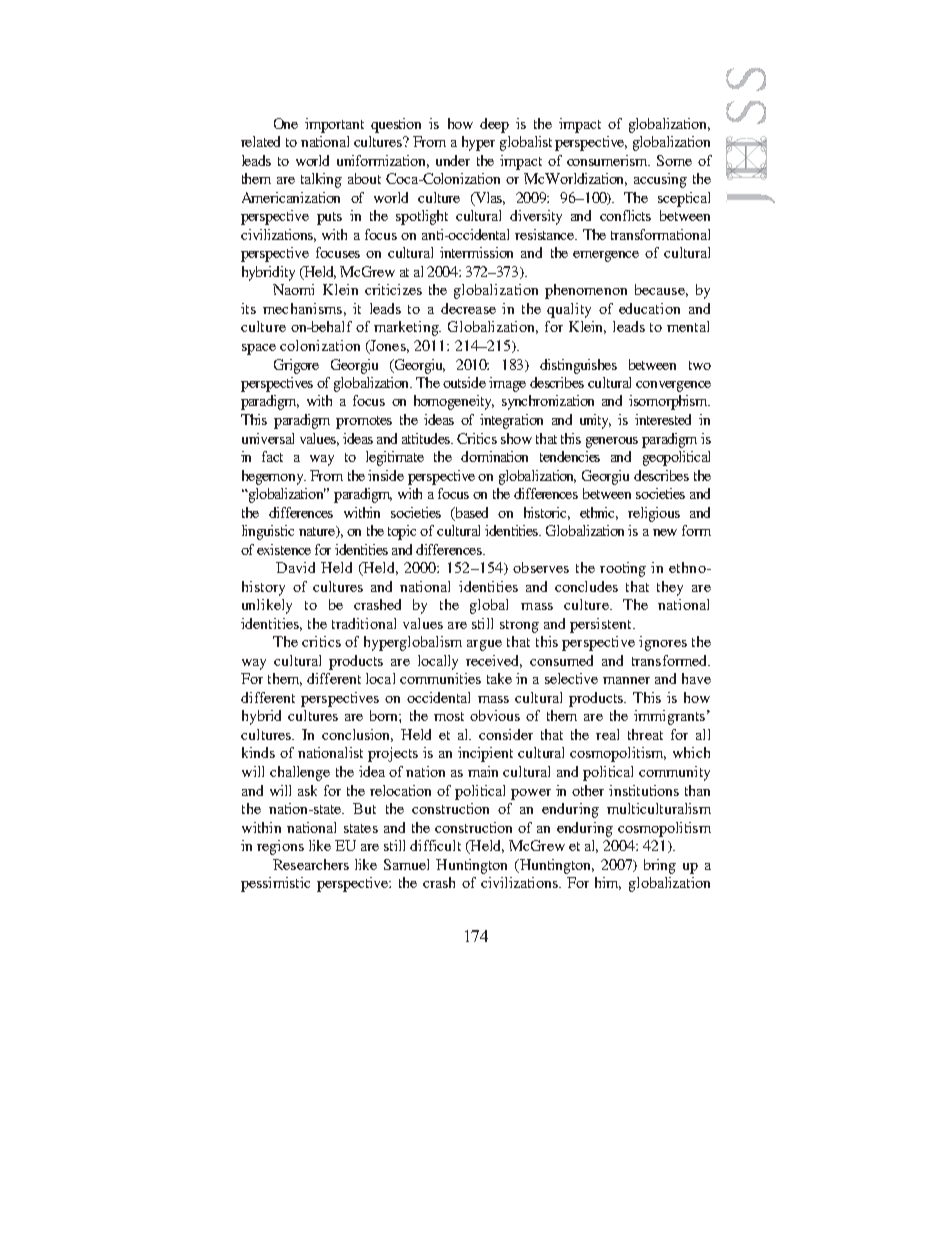  Describe the element at coordinates (470, 513) in the screenshot. I see `based` at that location.
